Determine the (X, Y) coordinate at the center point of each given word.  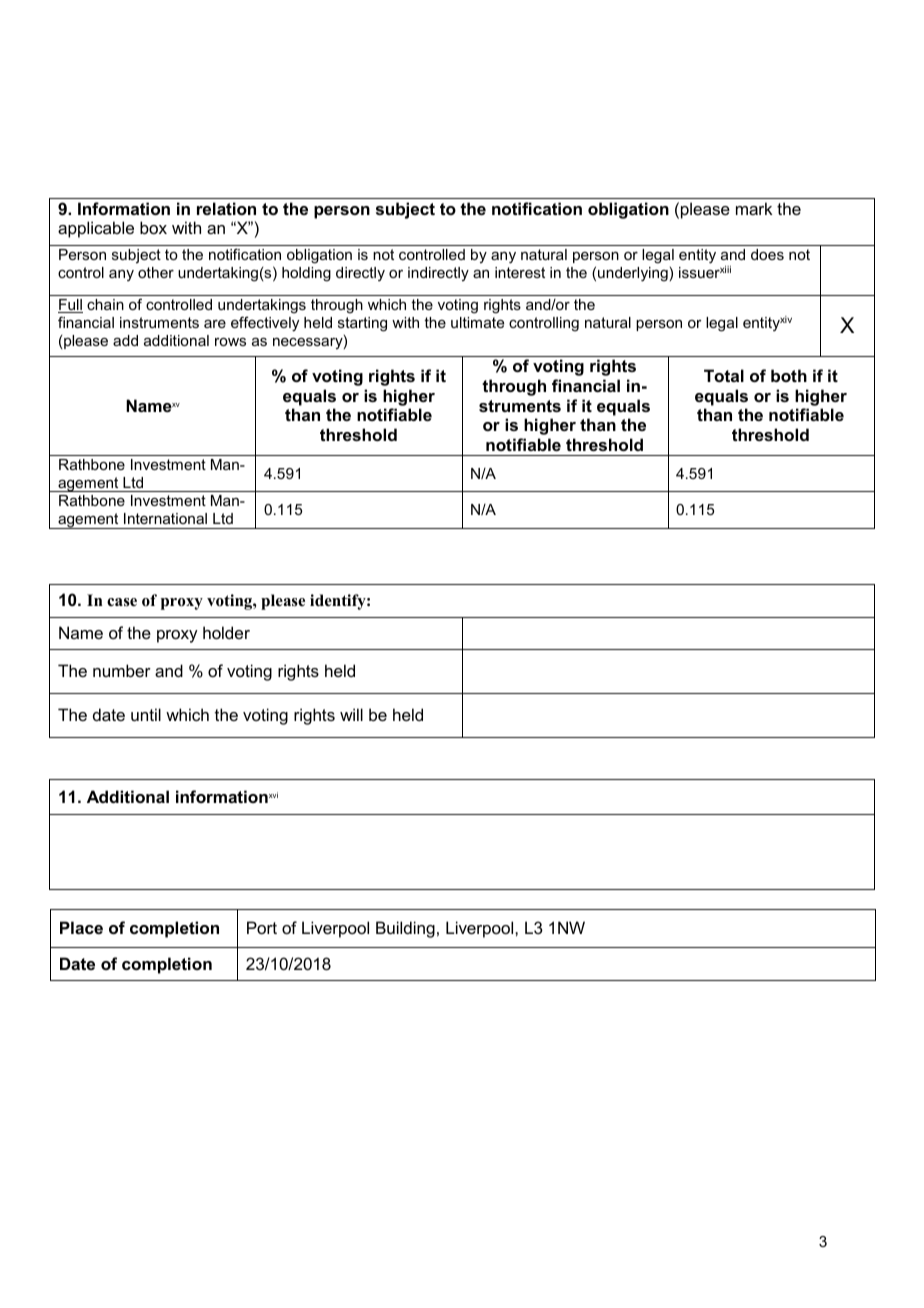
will (351, 714)
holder (226, 632)
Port (262, 927)
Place (81, 927)
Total (724, 375)
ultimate (477, 322)
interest (520, 272)
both (789, 375)
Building (405, 929)
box (153, 227)
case (122, 602)
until (146, 714)
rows (230, 342)
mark (754, 208)
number (122, 670)
